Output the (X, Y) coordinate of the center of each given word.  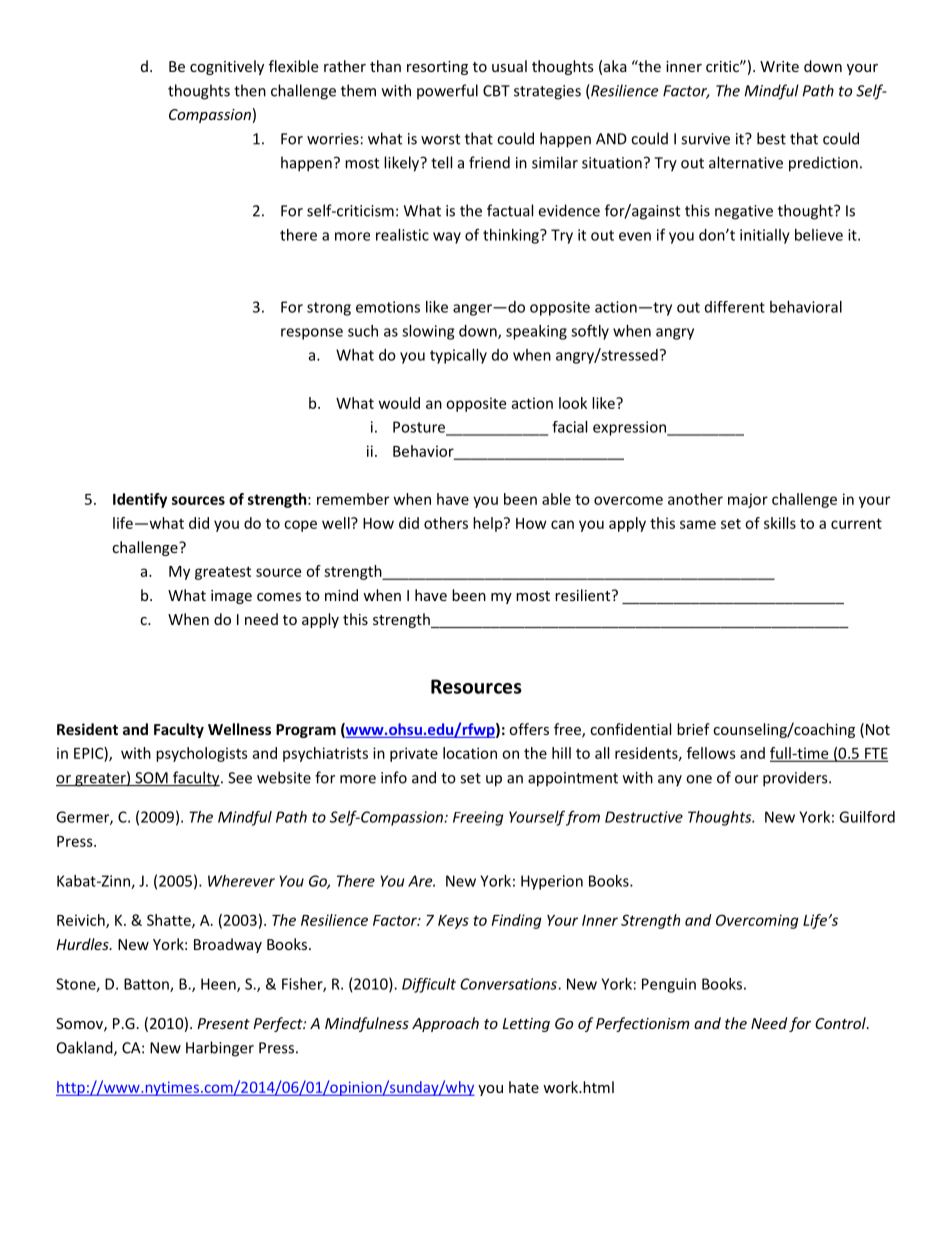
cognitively (227, 67)
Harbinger (220, 1049)
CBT (496, 91)
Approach (445, 1024)
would (399, 403)
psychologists (202, 754)
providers (796, 779)
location (470, 753)
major (748, 500)
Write (779, 66)
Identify (140, 500)
